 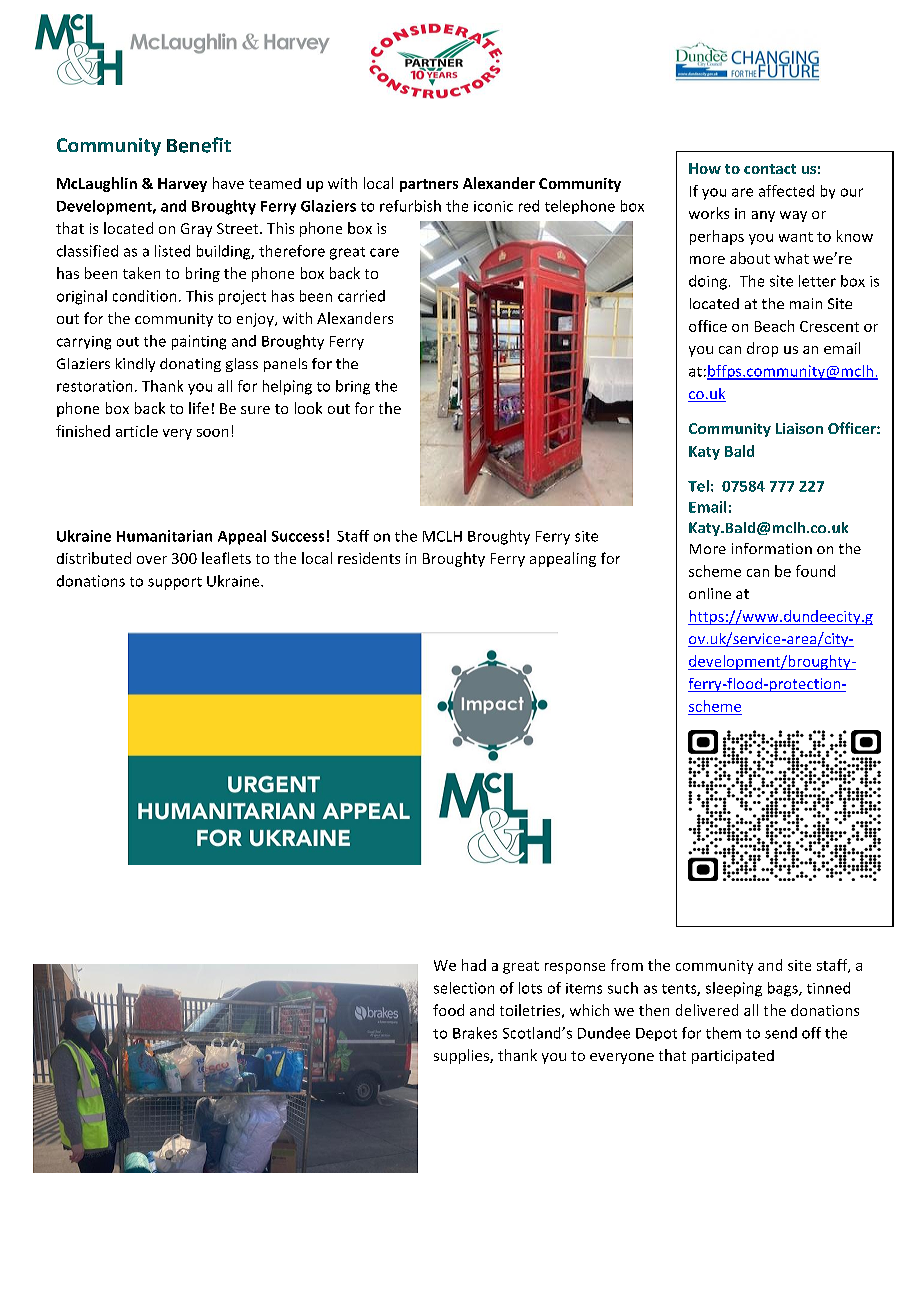 I want to click on Brakes, so click(x=475, y=1033).
